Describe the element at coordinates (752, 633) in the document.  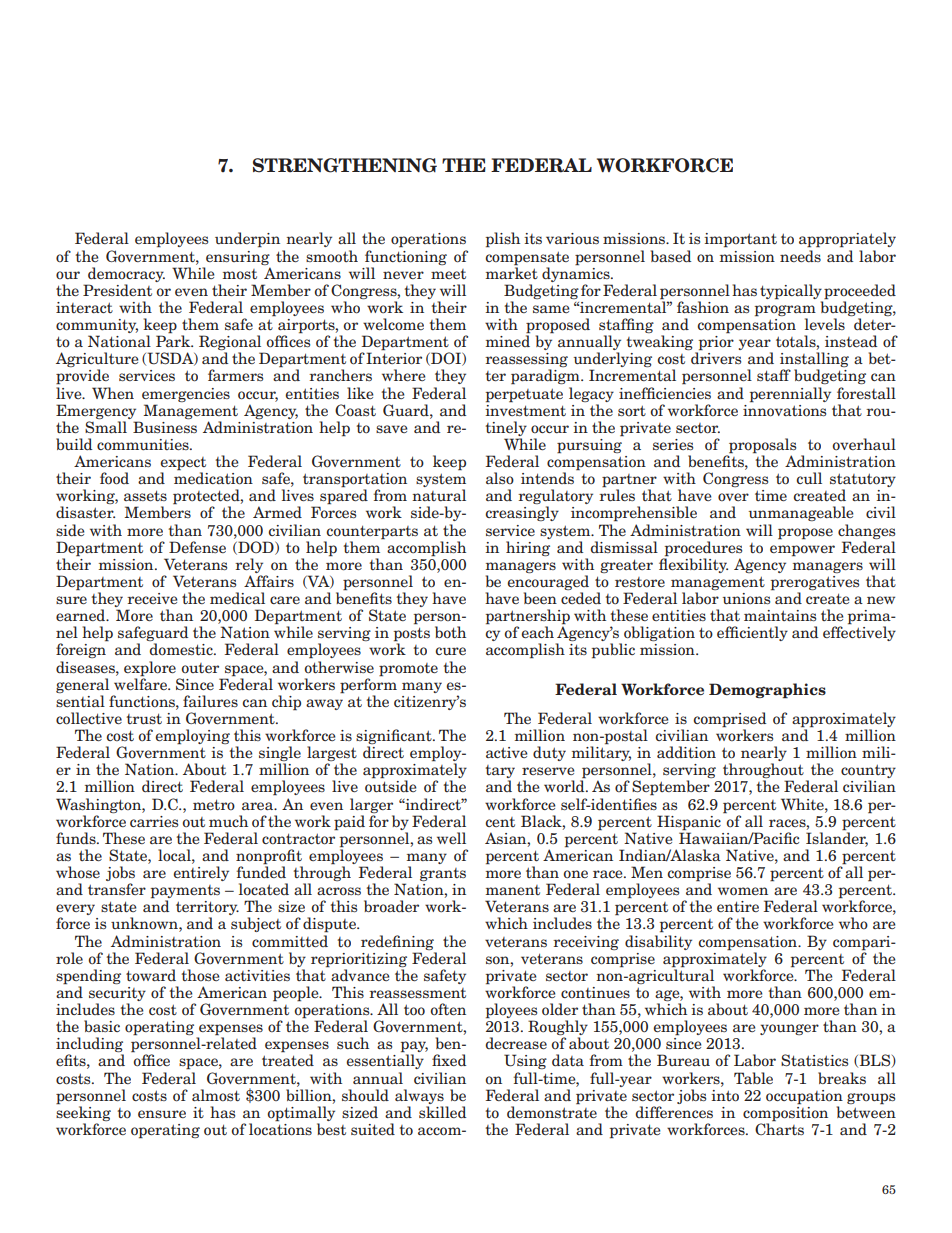
I see `efficiently` at that location.
